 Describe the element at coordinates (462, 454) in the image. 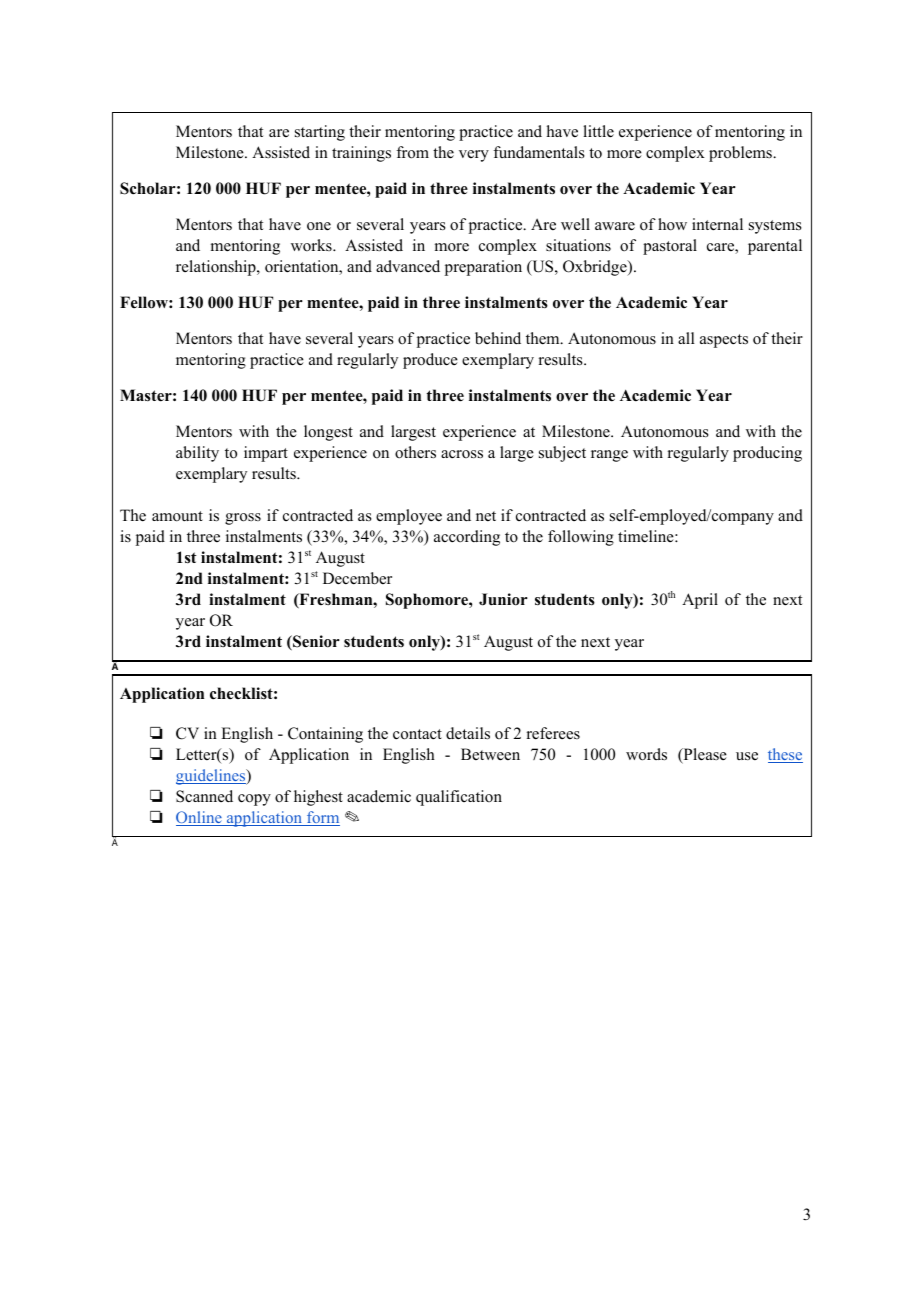

I see `across` at that location.
